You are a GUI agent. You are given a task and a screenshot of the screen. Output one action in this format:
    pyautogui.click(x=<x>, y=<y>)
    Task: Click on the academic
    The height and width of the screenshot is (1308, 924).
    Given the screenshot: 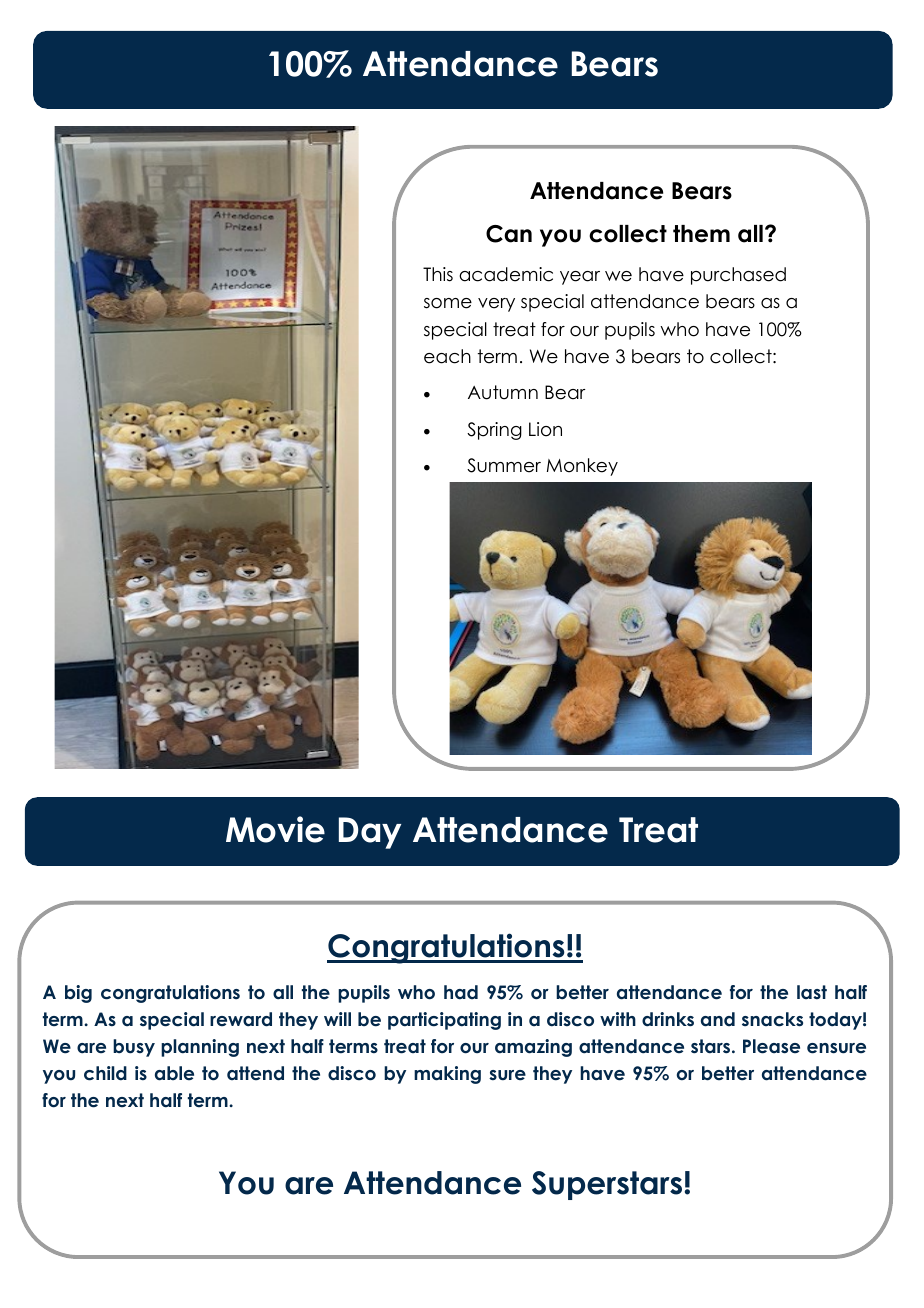 What is the action you would take?
    pyautogui.click(x=506, y=274)
